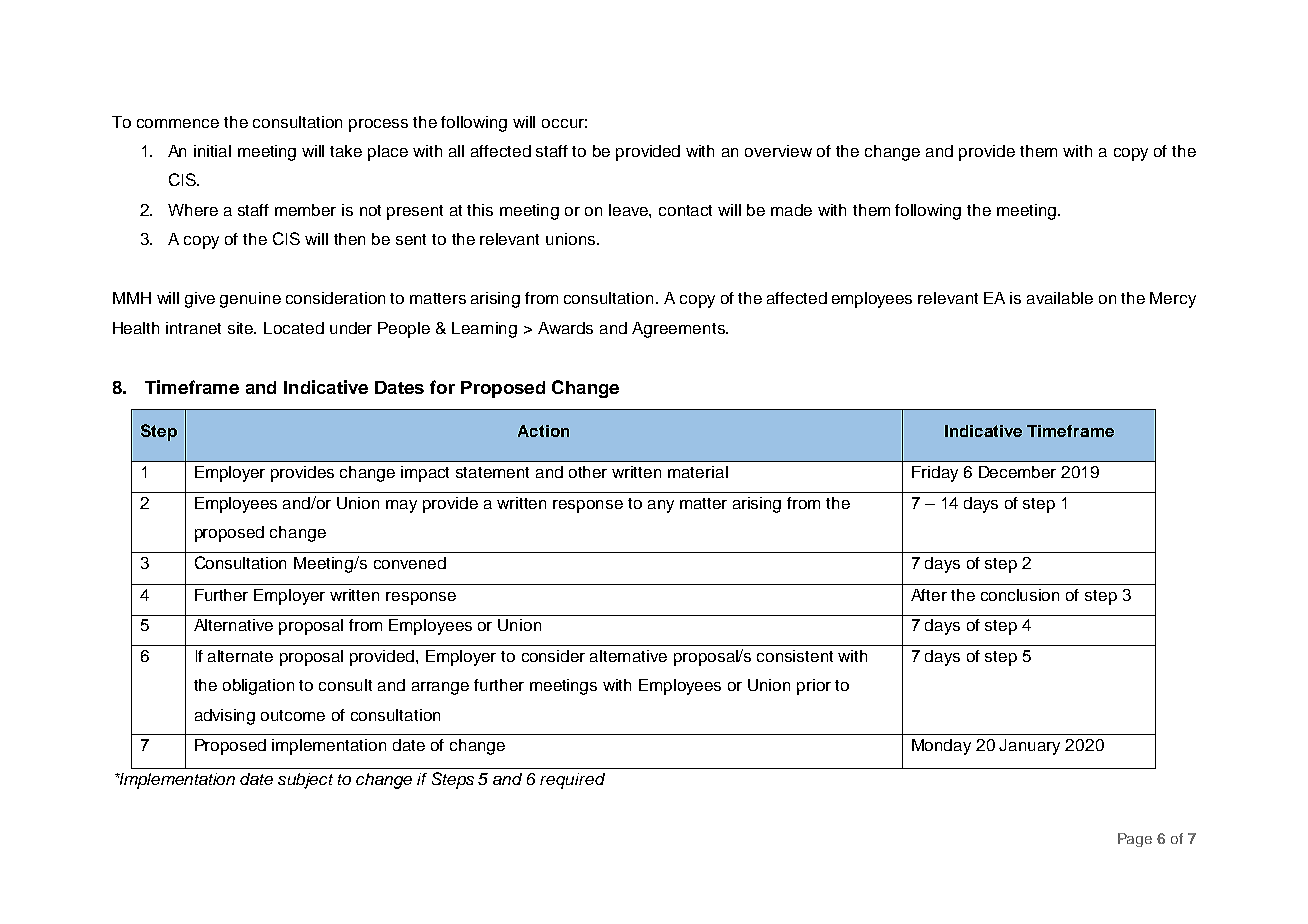 The height and width of the page is (924, 1308). I want to click on initial, so click(212, 151).
